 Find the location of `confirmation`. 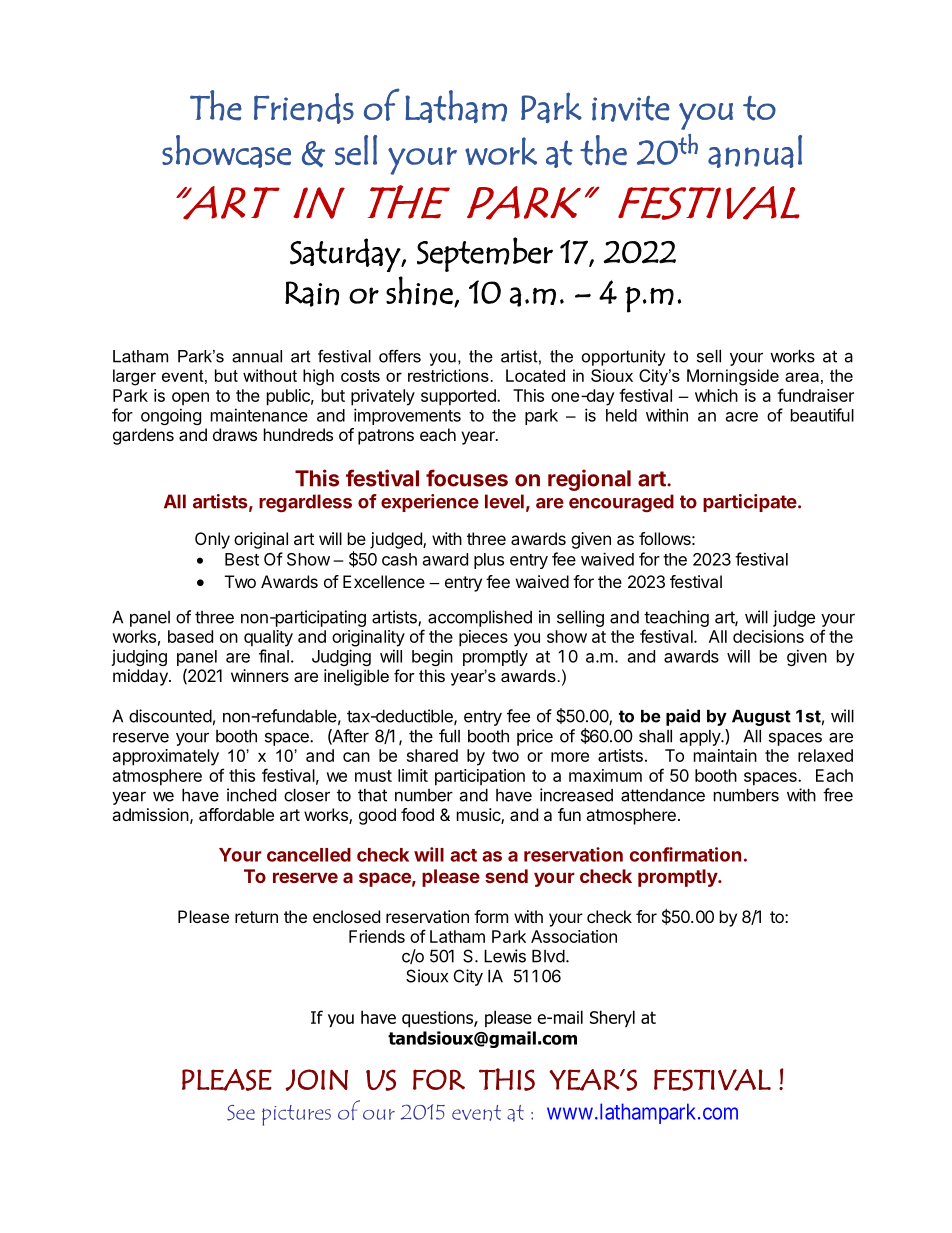

confirmation is located at coordinates (685, 854).
